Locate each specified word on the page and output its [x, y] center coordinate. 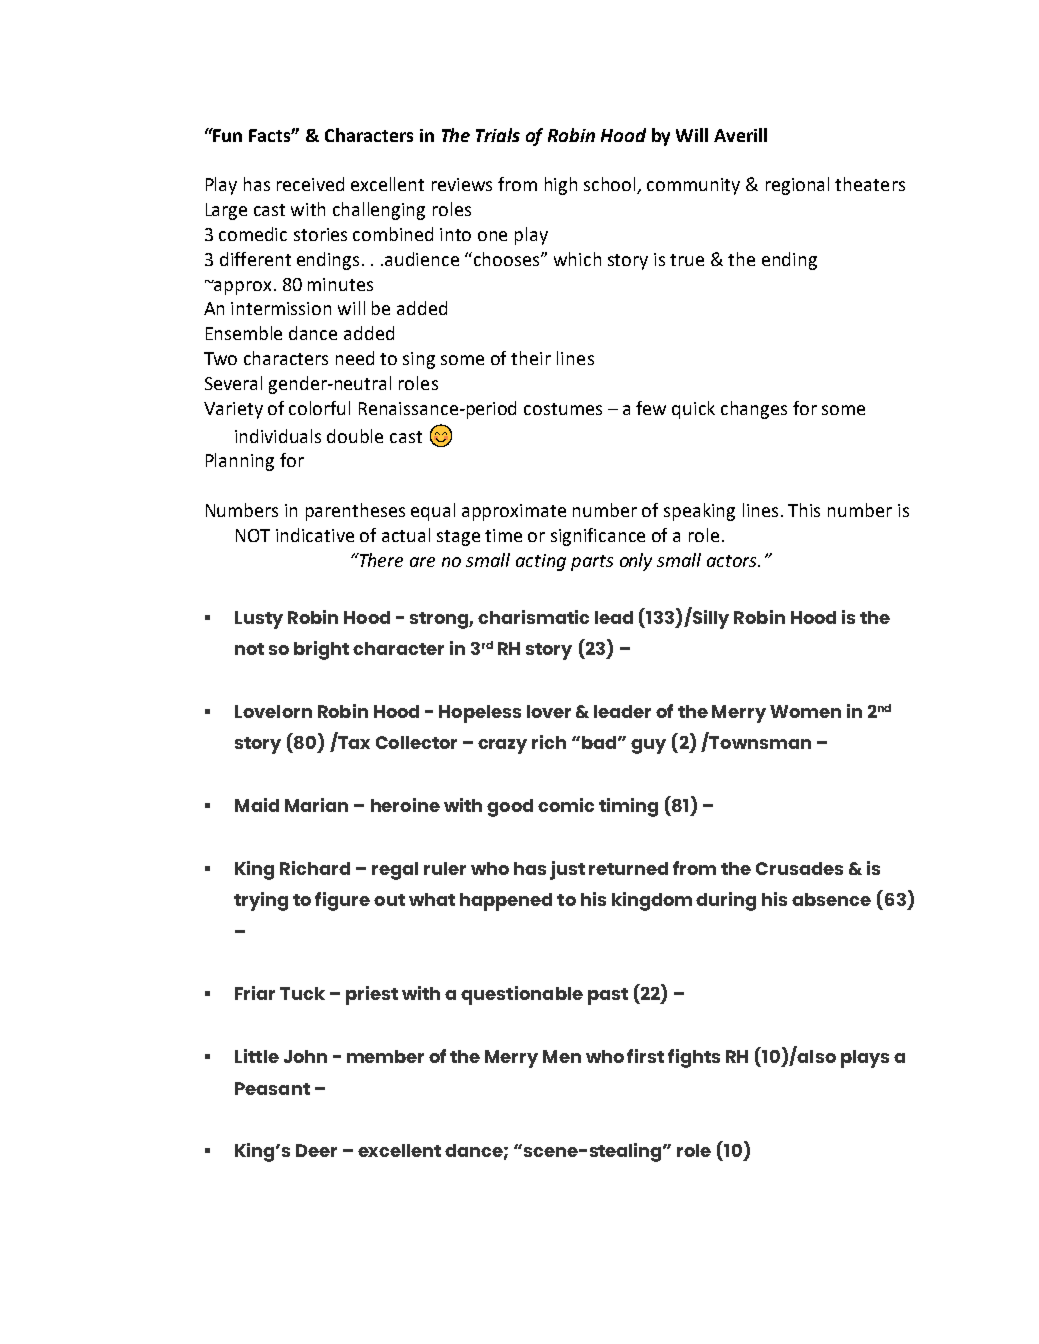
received [310, 184]
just [567, 870]
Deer [316, 1150]
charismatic [533, 617]
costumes [563, 409]
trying [261, 901]
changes [754, 410]
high [561, 186]
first [645, 1056]
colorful [319, 408]
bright [321, 650]
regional [797, 186]
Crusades [799, 868]
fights [694, 1058]
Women [805, 711]
